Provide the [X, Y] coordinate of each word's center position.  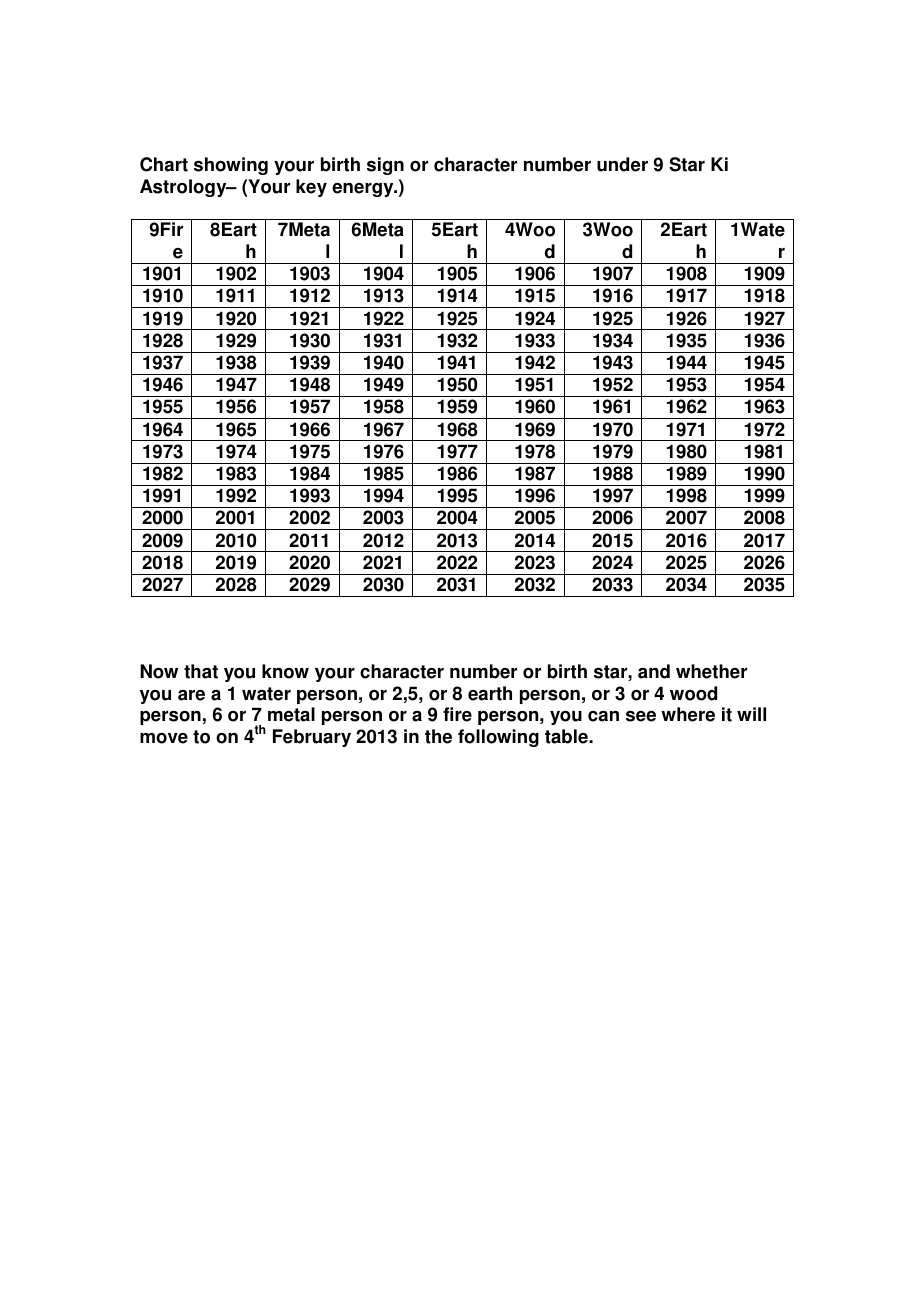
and [654, 671]
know [285, 671]
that [201, 671]
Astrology [184, 188]
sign [385, 166]
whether [711, 671]
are [191, 695]
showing [231, 166]
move [164, 738]
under [622, 164]
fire [457, 714]
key [311, 188]
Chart [164, 164]
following [498, 738]
